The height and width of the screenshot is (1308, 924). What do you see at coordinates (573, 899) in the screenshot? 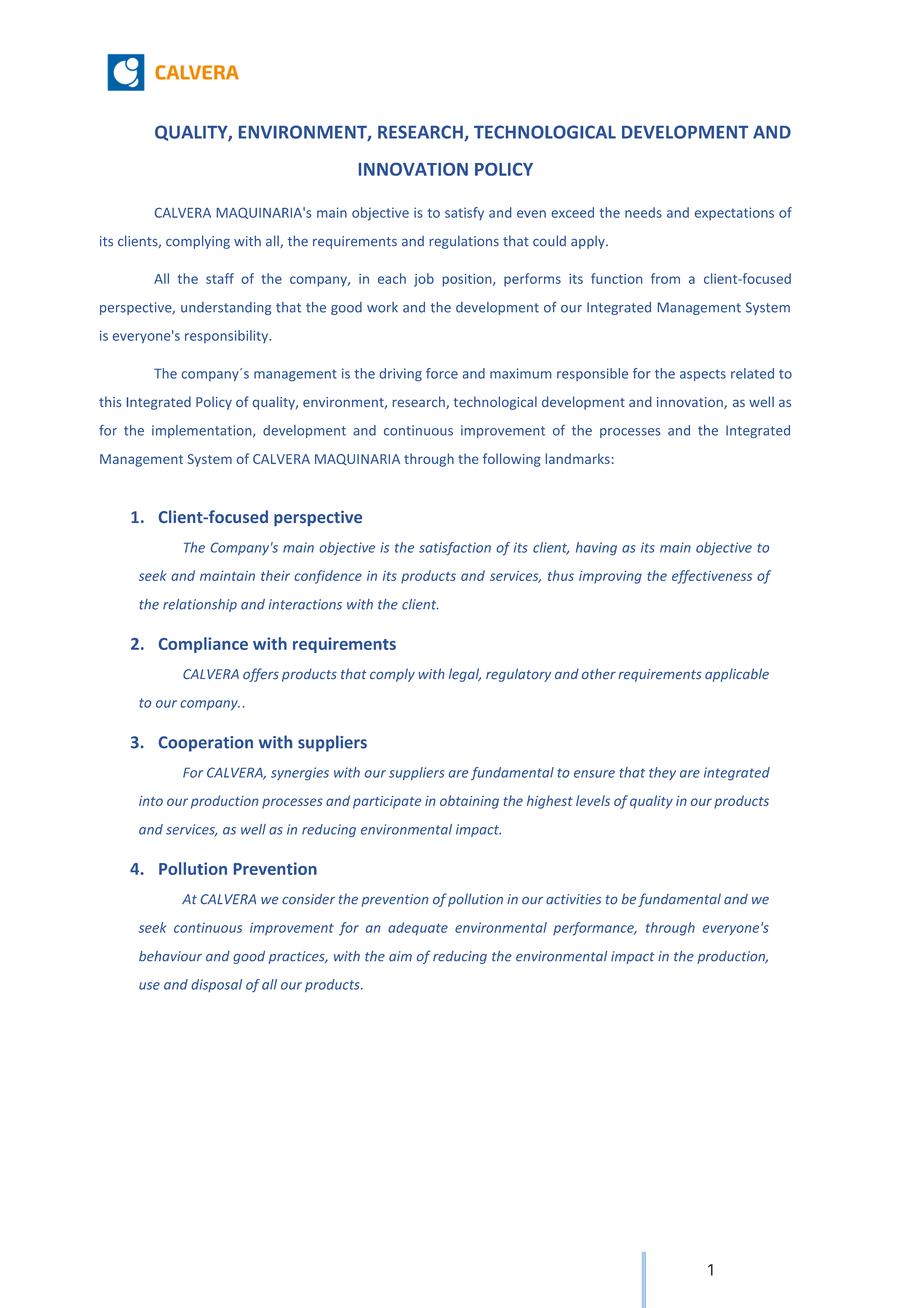
I see `activities` at bounding box center [573, 899].
